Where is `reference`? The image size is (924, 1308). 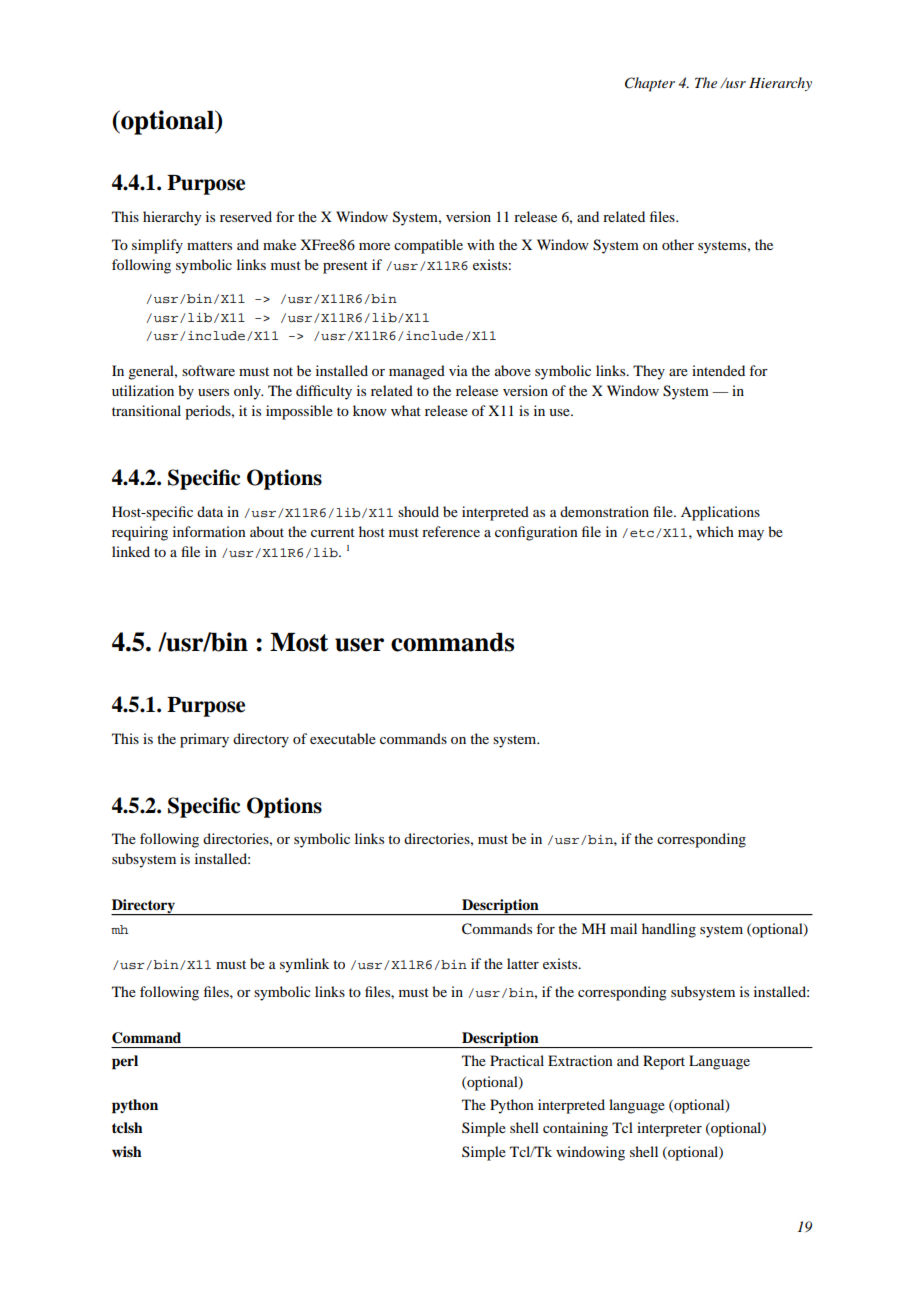 reference is located at coordinates (451, 531).
